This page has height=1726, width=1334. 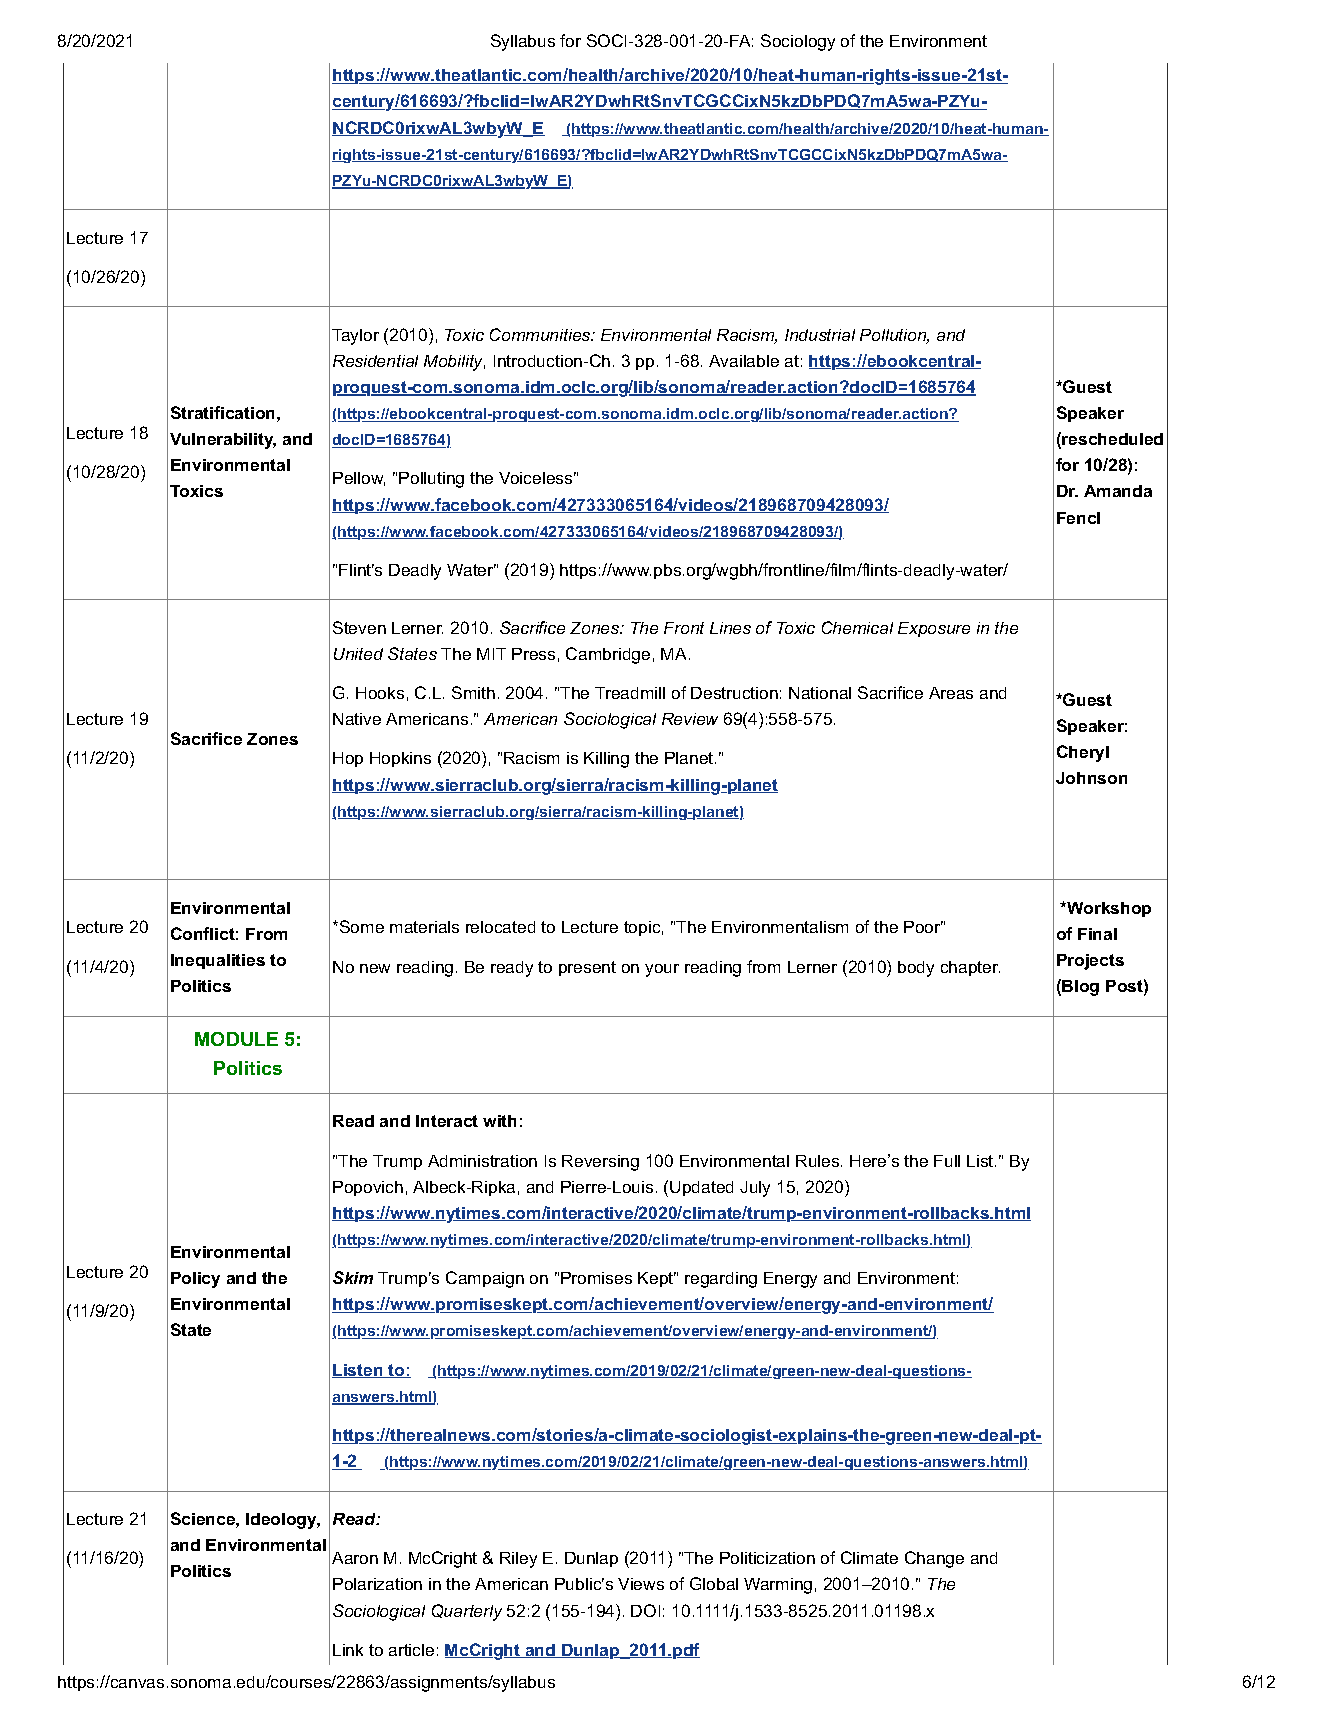 What do you see at coordinates (744, 361) in the page?
I see `Available` at bounding box center [744, 361].
